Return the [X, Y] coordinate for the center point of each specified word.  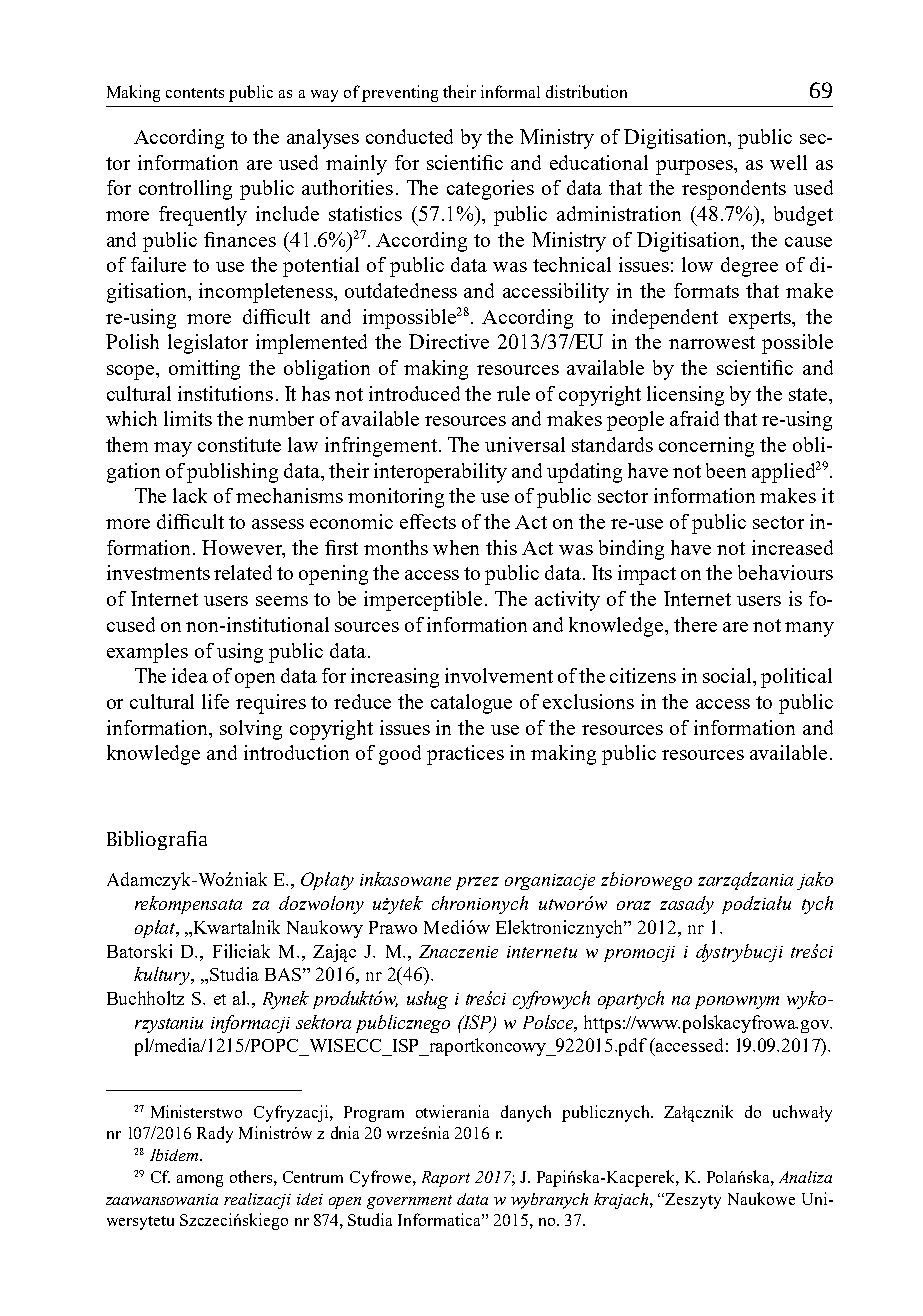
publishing [232, 473]
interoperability [440, 473]
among [200, 1181]
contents [195, 93]
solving [251, 730]
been [726, 470]
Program [374, 1114]
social [729, 677]
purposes [696, 167]
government [409, 1202]
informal [510, 91]
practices [465, 755]
